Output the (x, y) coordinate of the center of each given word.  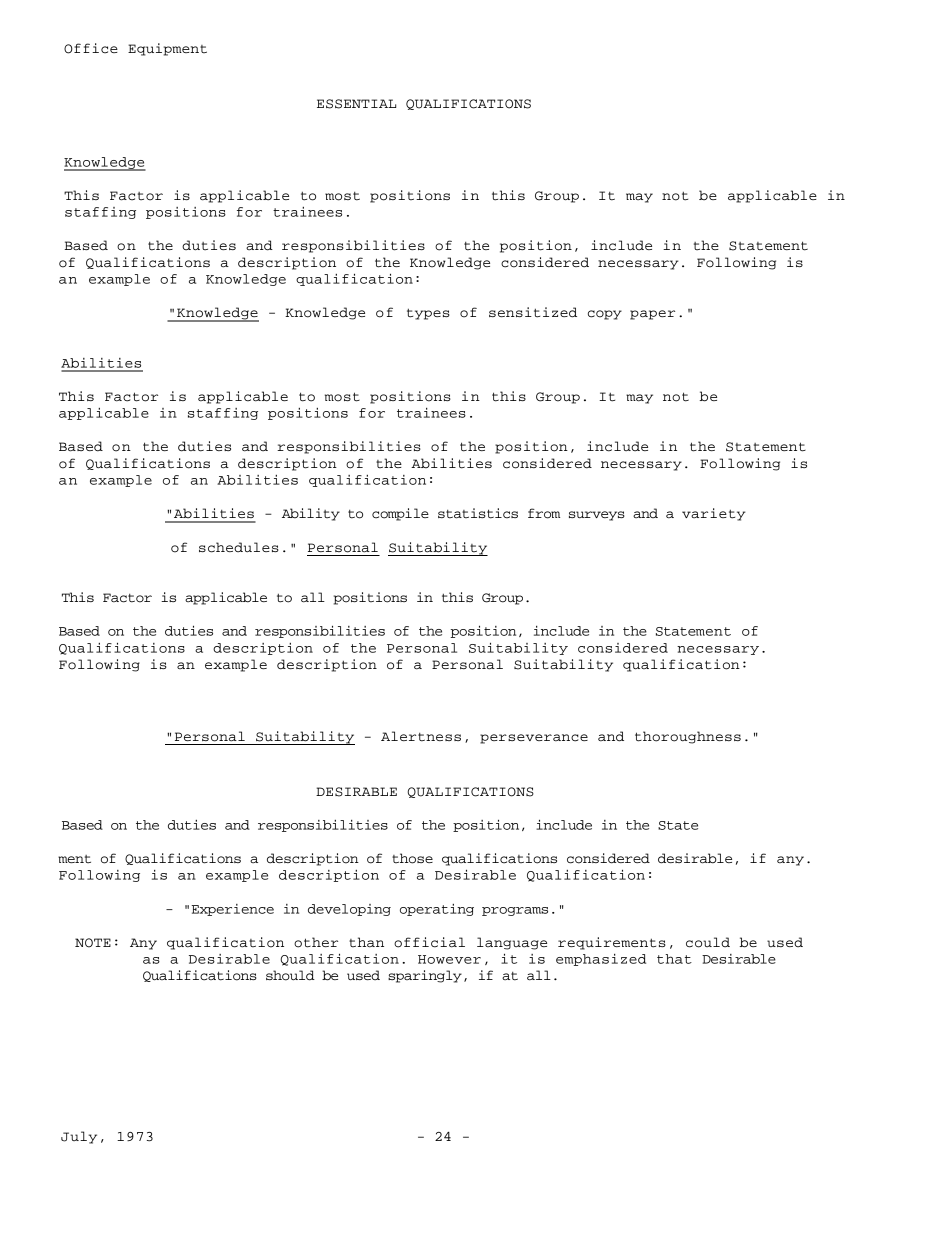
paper (652, 315)
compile (400, 514)
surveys (597, 516)
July (79, 1137)
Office (91, 48)
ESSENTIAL (356, 104)
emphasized (601, 960)
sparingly (425, 976)
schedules (239, 547)
